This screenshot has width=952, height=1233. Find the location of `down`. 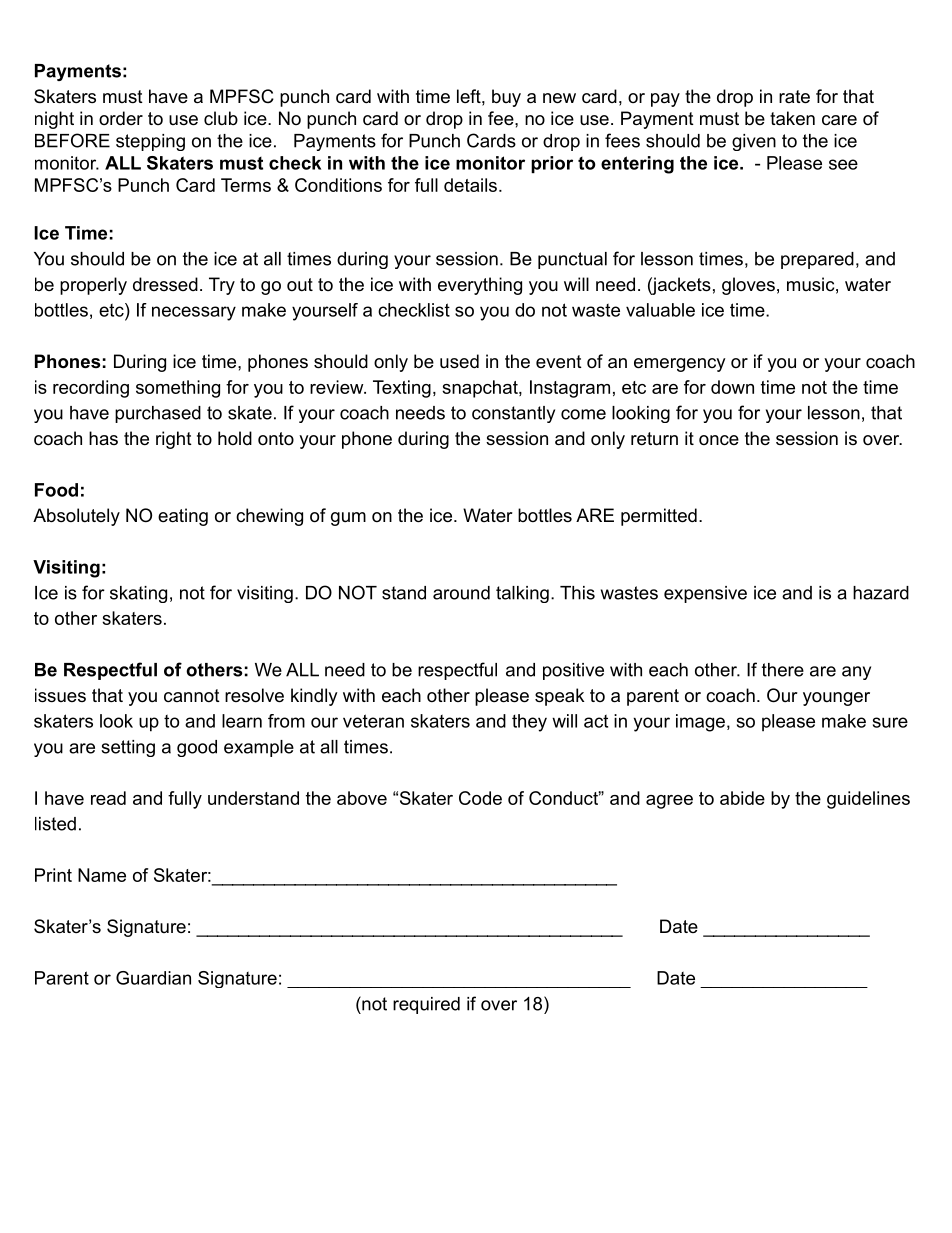

down is located at coordinates (732, 387).
